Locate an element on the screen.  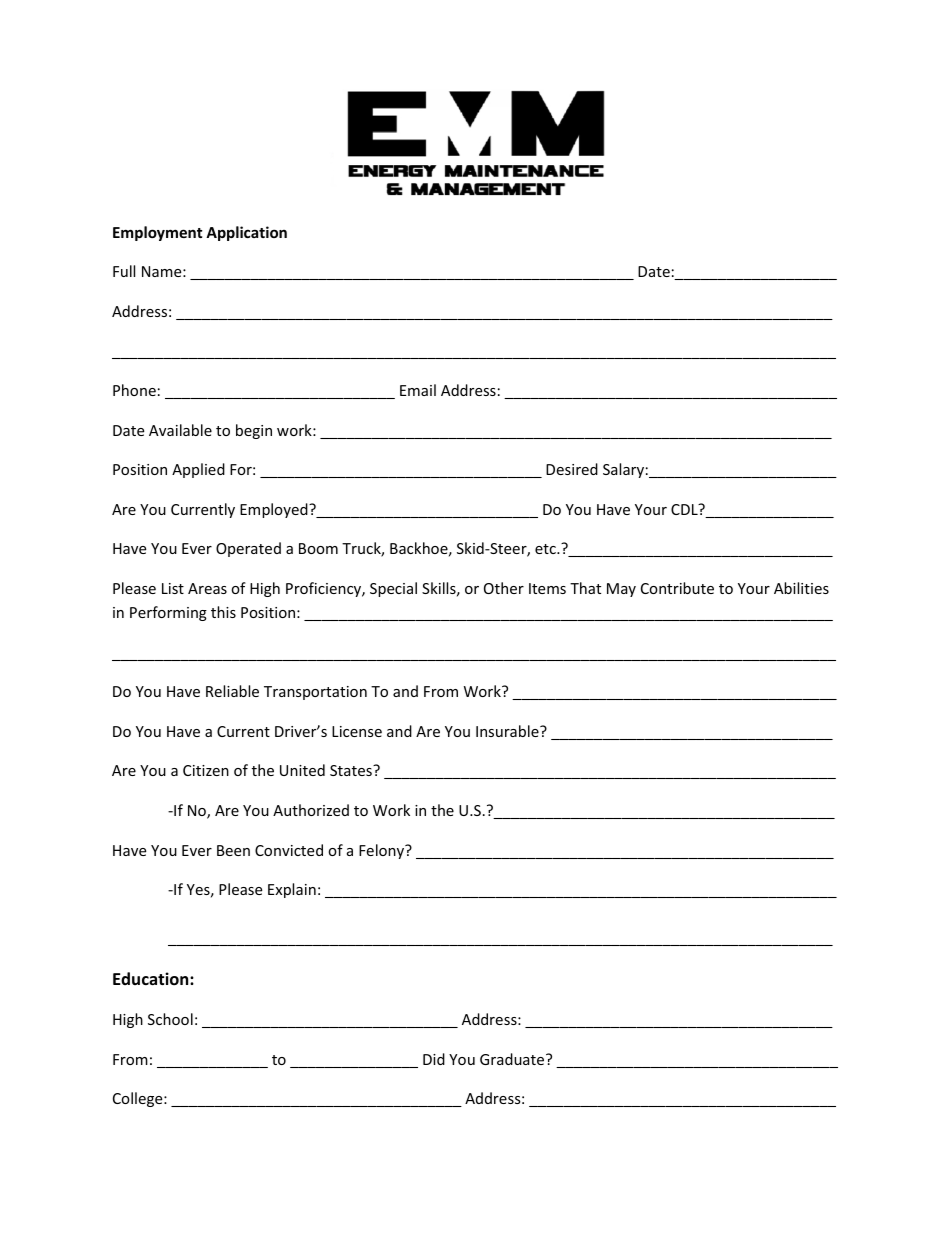
Email is located at coordinates (418, 390).
